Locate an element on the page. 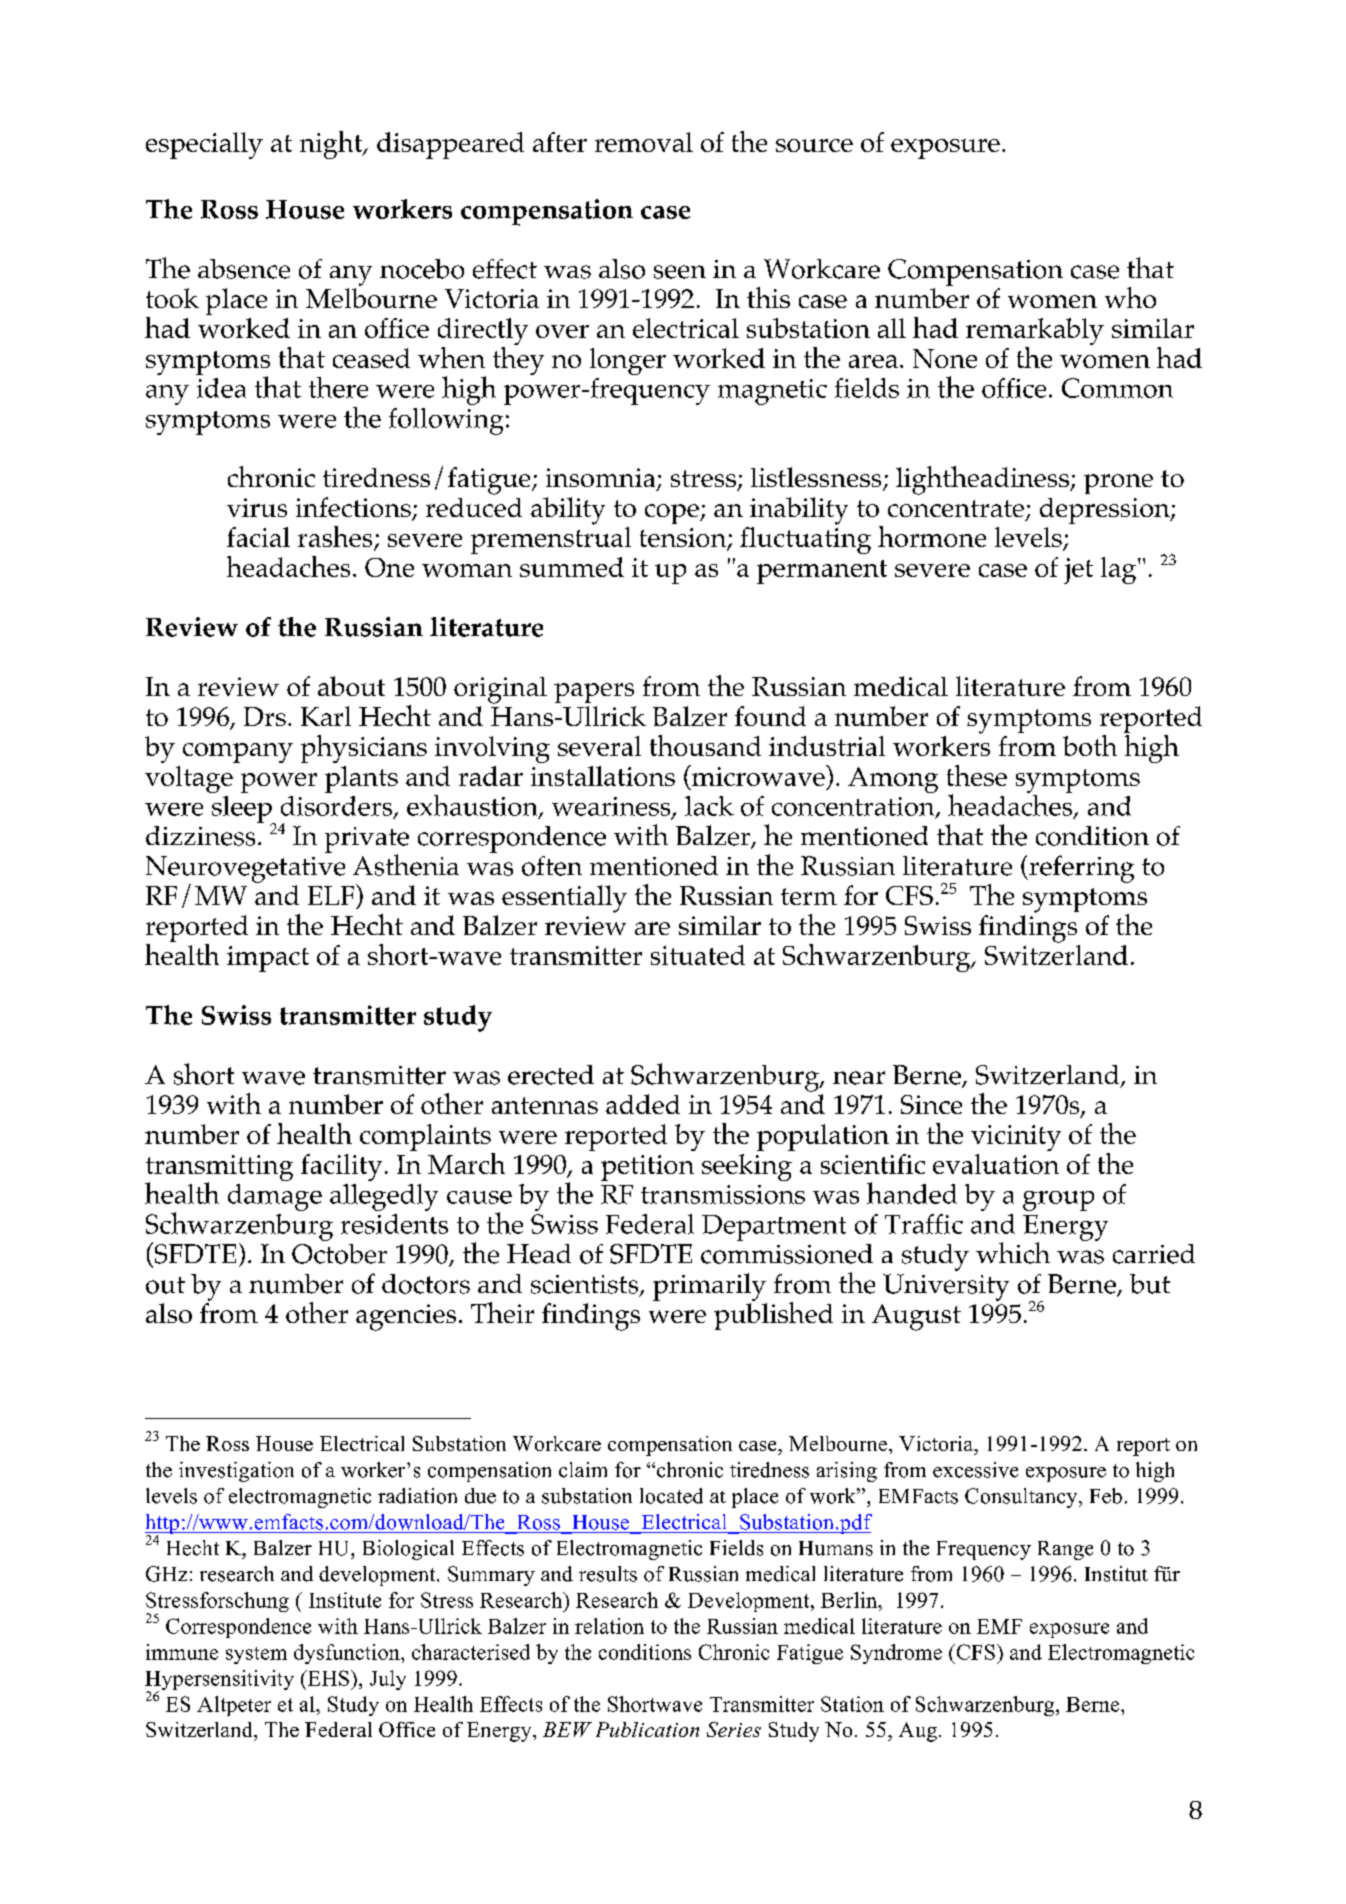 The height and width of the page is (1904, 1346). EHS is located at coordinates (327, 1678).
